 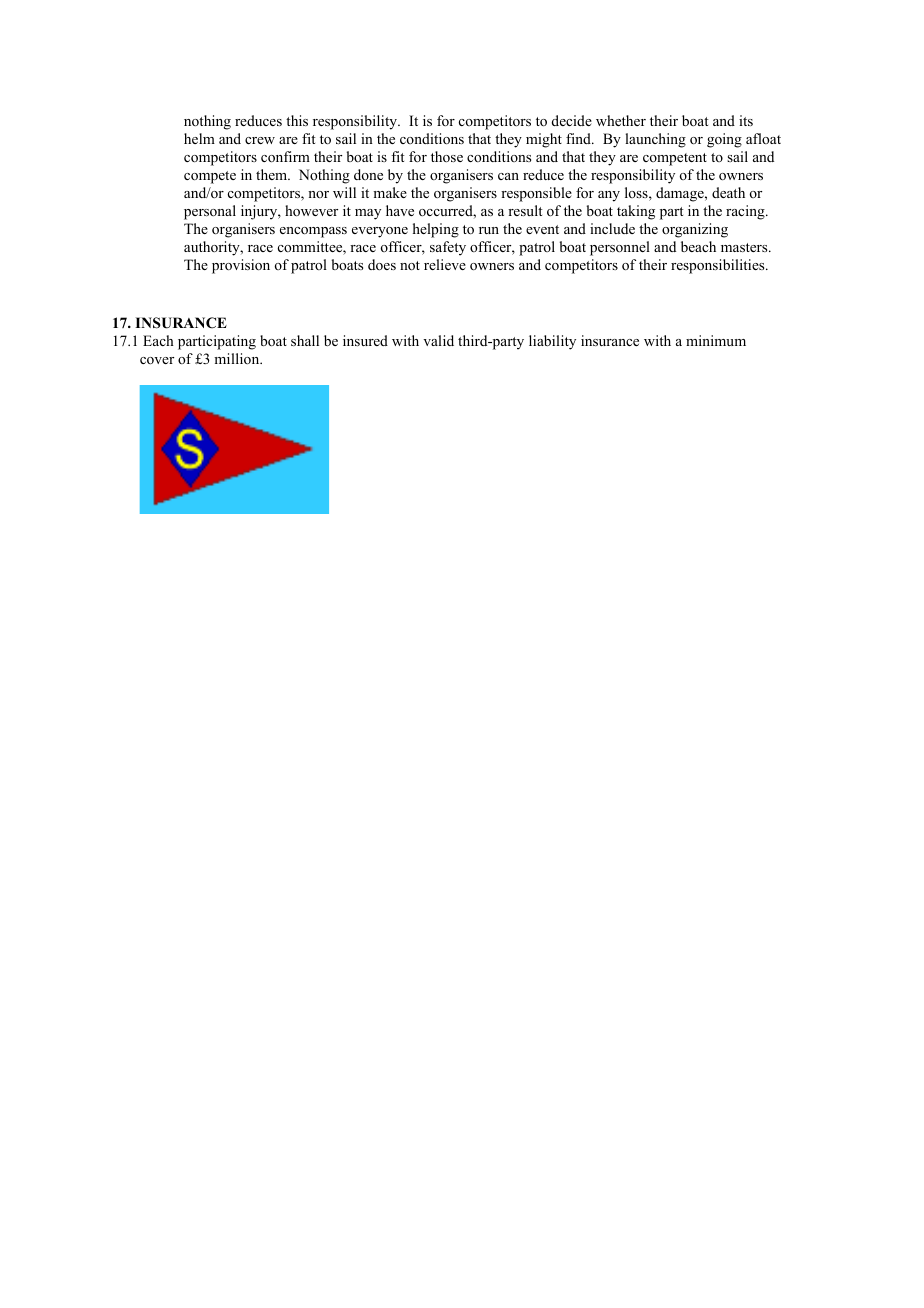 What do you see at coordinates (695, 230) in the image?
I see `organizing` at bounding box center [695, 230].
